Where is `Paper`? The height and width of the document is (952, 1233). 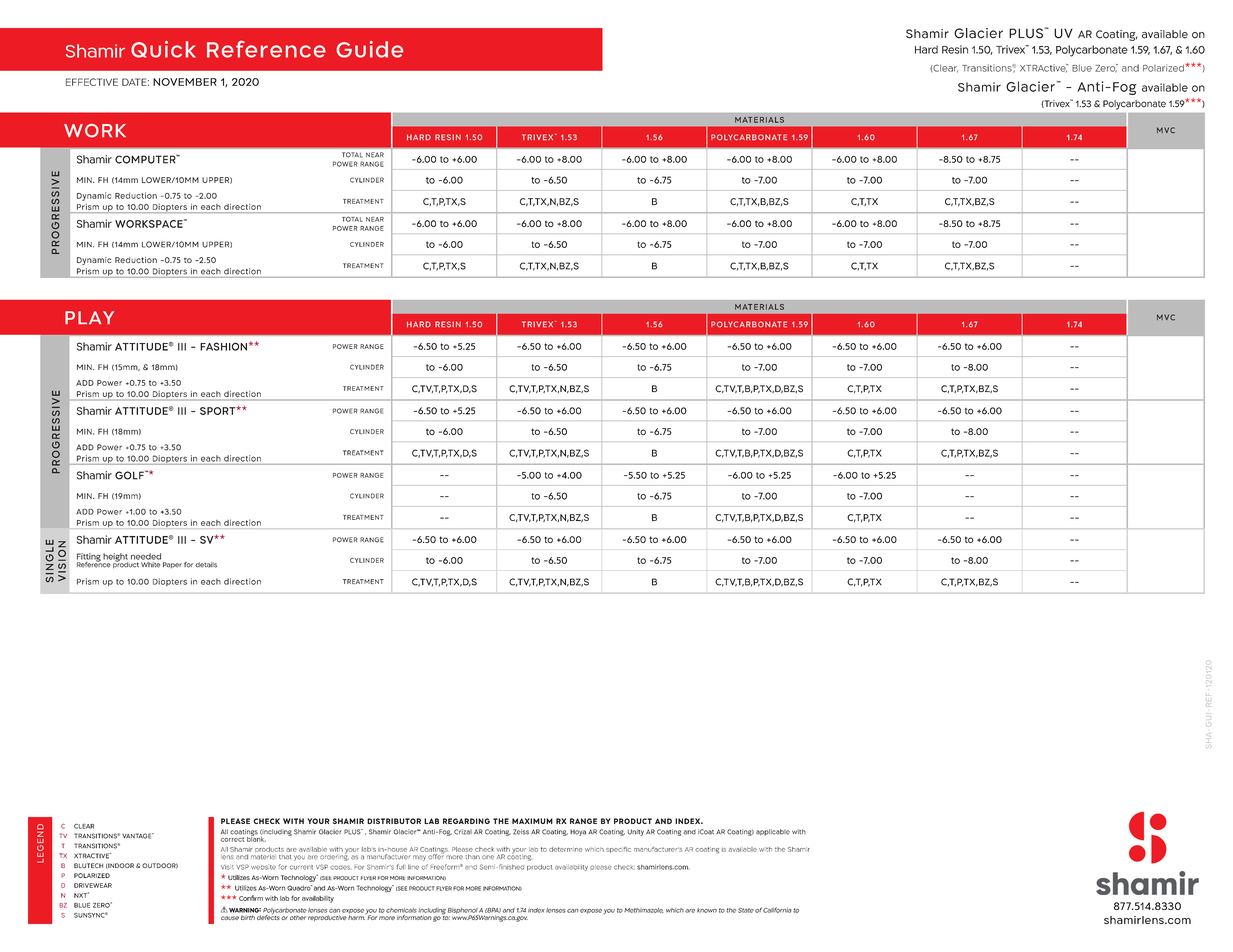
Paper is located at coordinates (172, 565).
